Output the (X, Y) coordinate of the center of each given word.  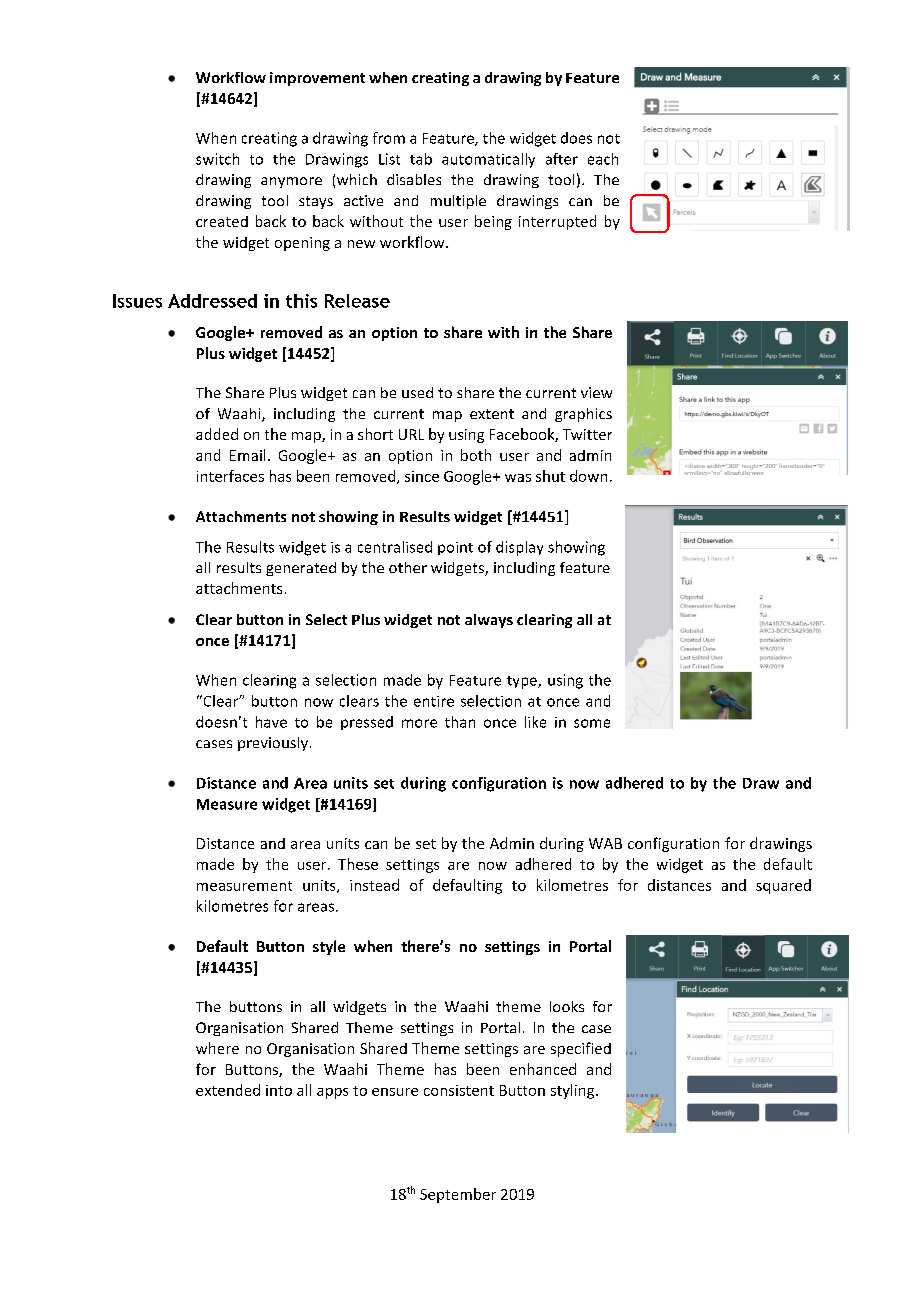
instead (374, 885)
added (217, 434)
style (329, 947)
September (458, 1195)
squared (783, 886)
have (271, 722)
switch (217, 159)
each (603, 159)
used (417, 392)
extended (228, 1090)
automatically (488, 160)
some (592, 723)
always (489, 621)
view (596, 392)
